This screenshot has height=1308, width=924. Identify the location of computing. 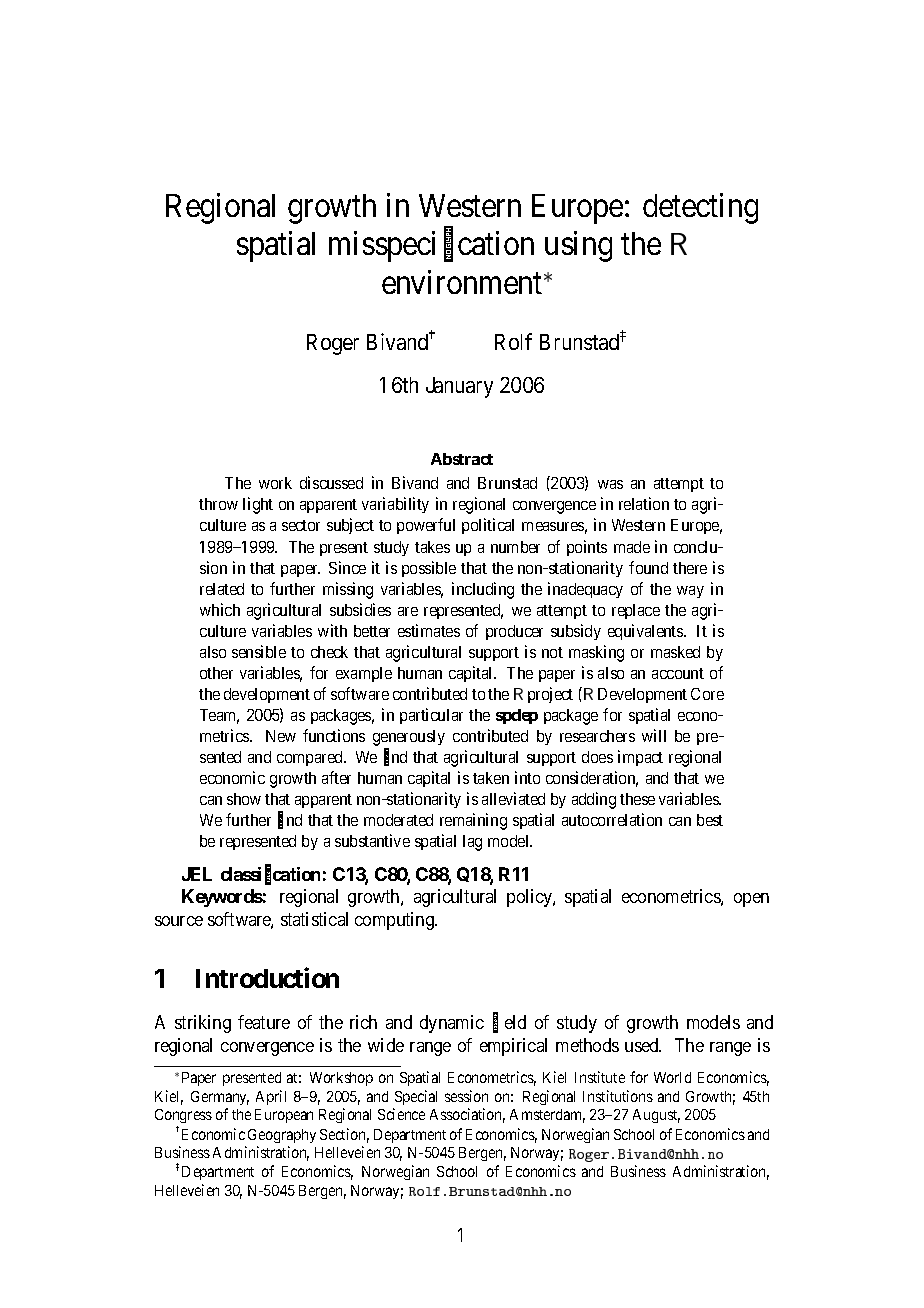
(395, 921).
